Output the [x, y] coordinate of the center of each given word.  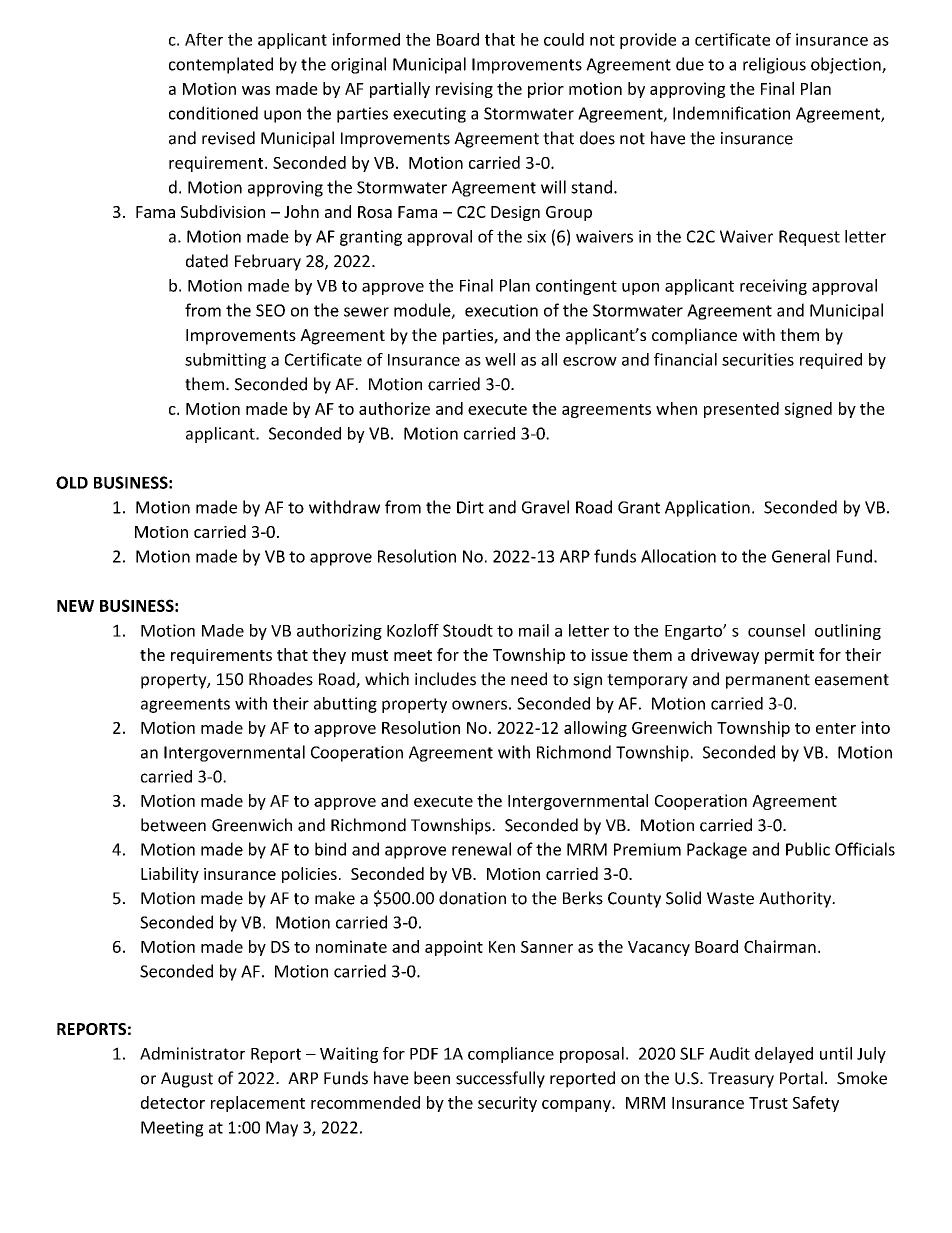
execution [501, 310]
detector [173, 1102]
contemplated [221, 65]
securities [758, 359]
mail [534, 630]
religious [774, 65]
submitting [225, 361]
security [507, 1104]
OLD [72, 482]
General [801, 556]
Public [808, 849]
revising [464, 90]
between [173, 825]
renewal [481, 849]
